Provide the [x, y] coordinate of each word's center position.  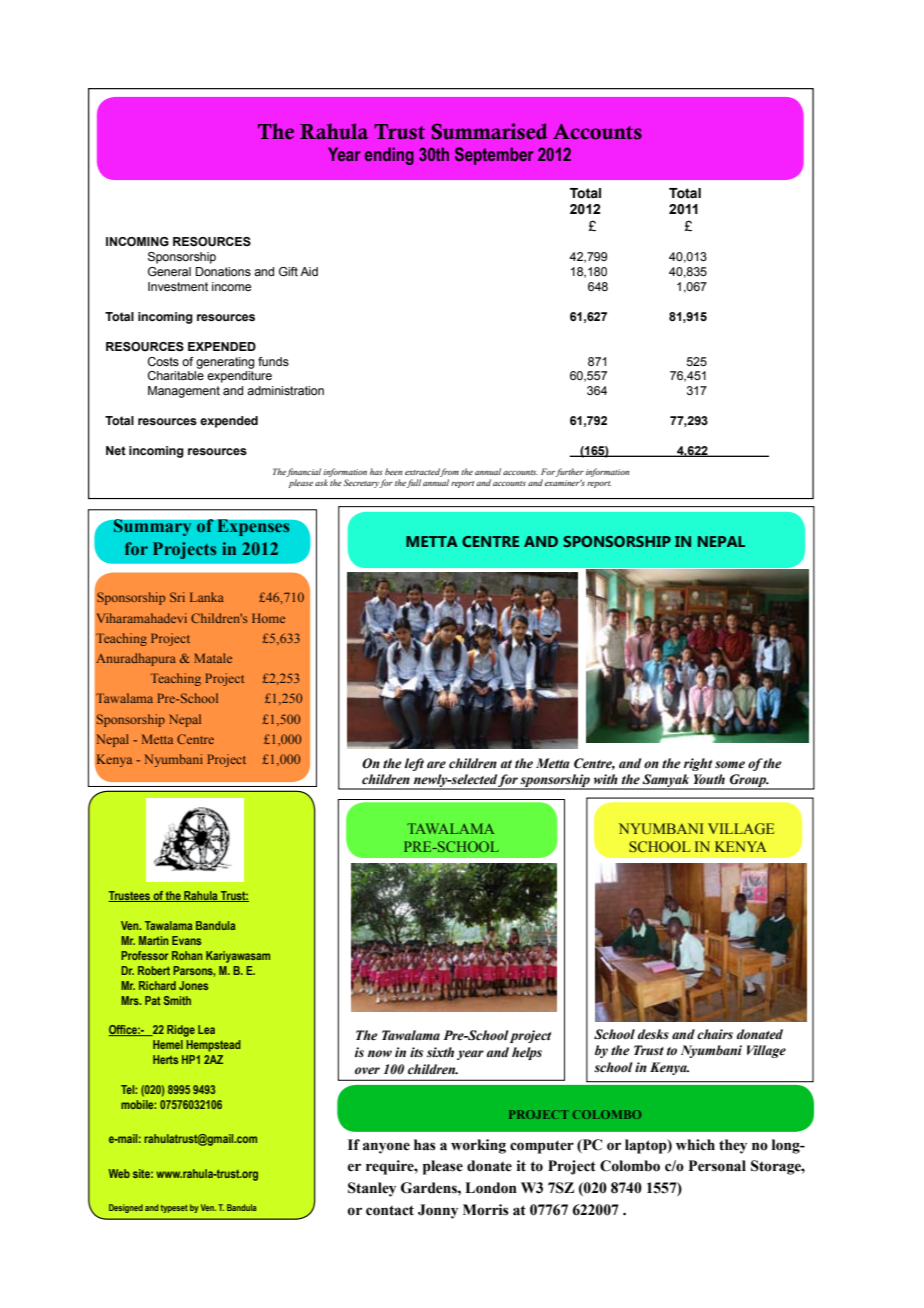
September [494, 156]
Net [116, 450]
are [436, 765]
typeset [174, 1209]
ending [389, 156]
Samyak [666, 782]
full [413, 483]
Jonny [438, 1211]
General [169, 271]
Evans [186, 940]
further [569, 474]
